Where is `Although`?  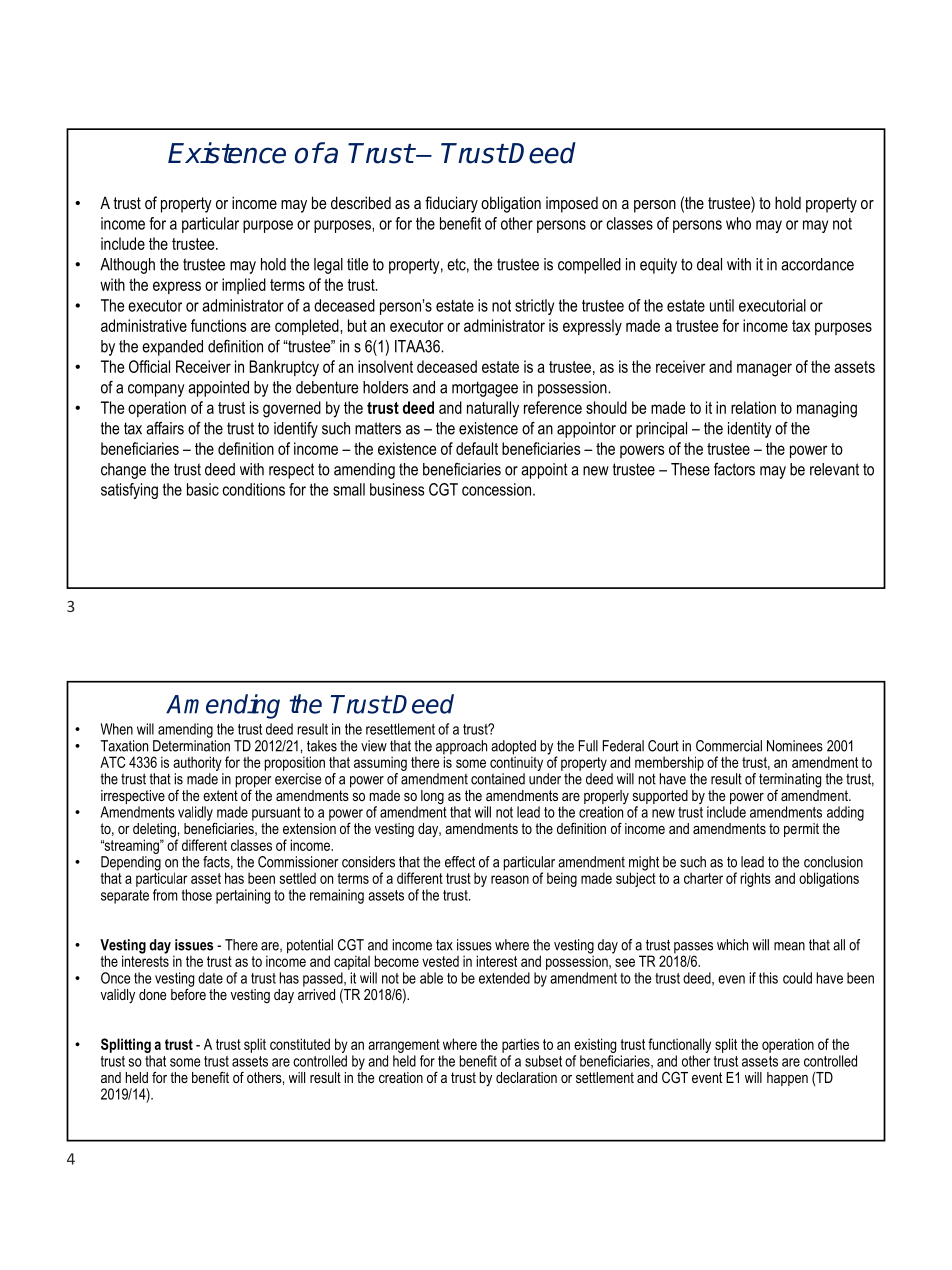 Although is located at coordinates (127, 266).
